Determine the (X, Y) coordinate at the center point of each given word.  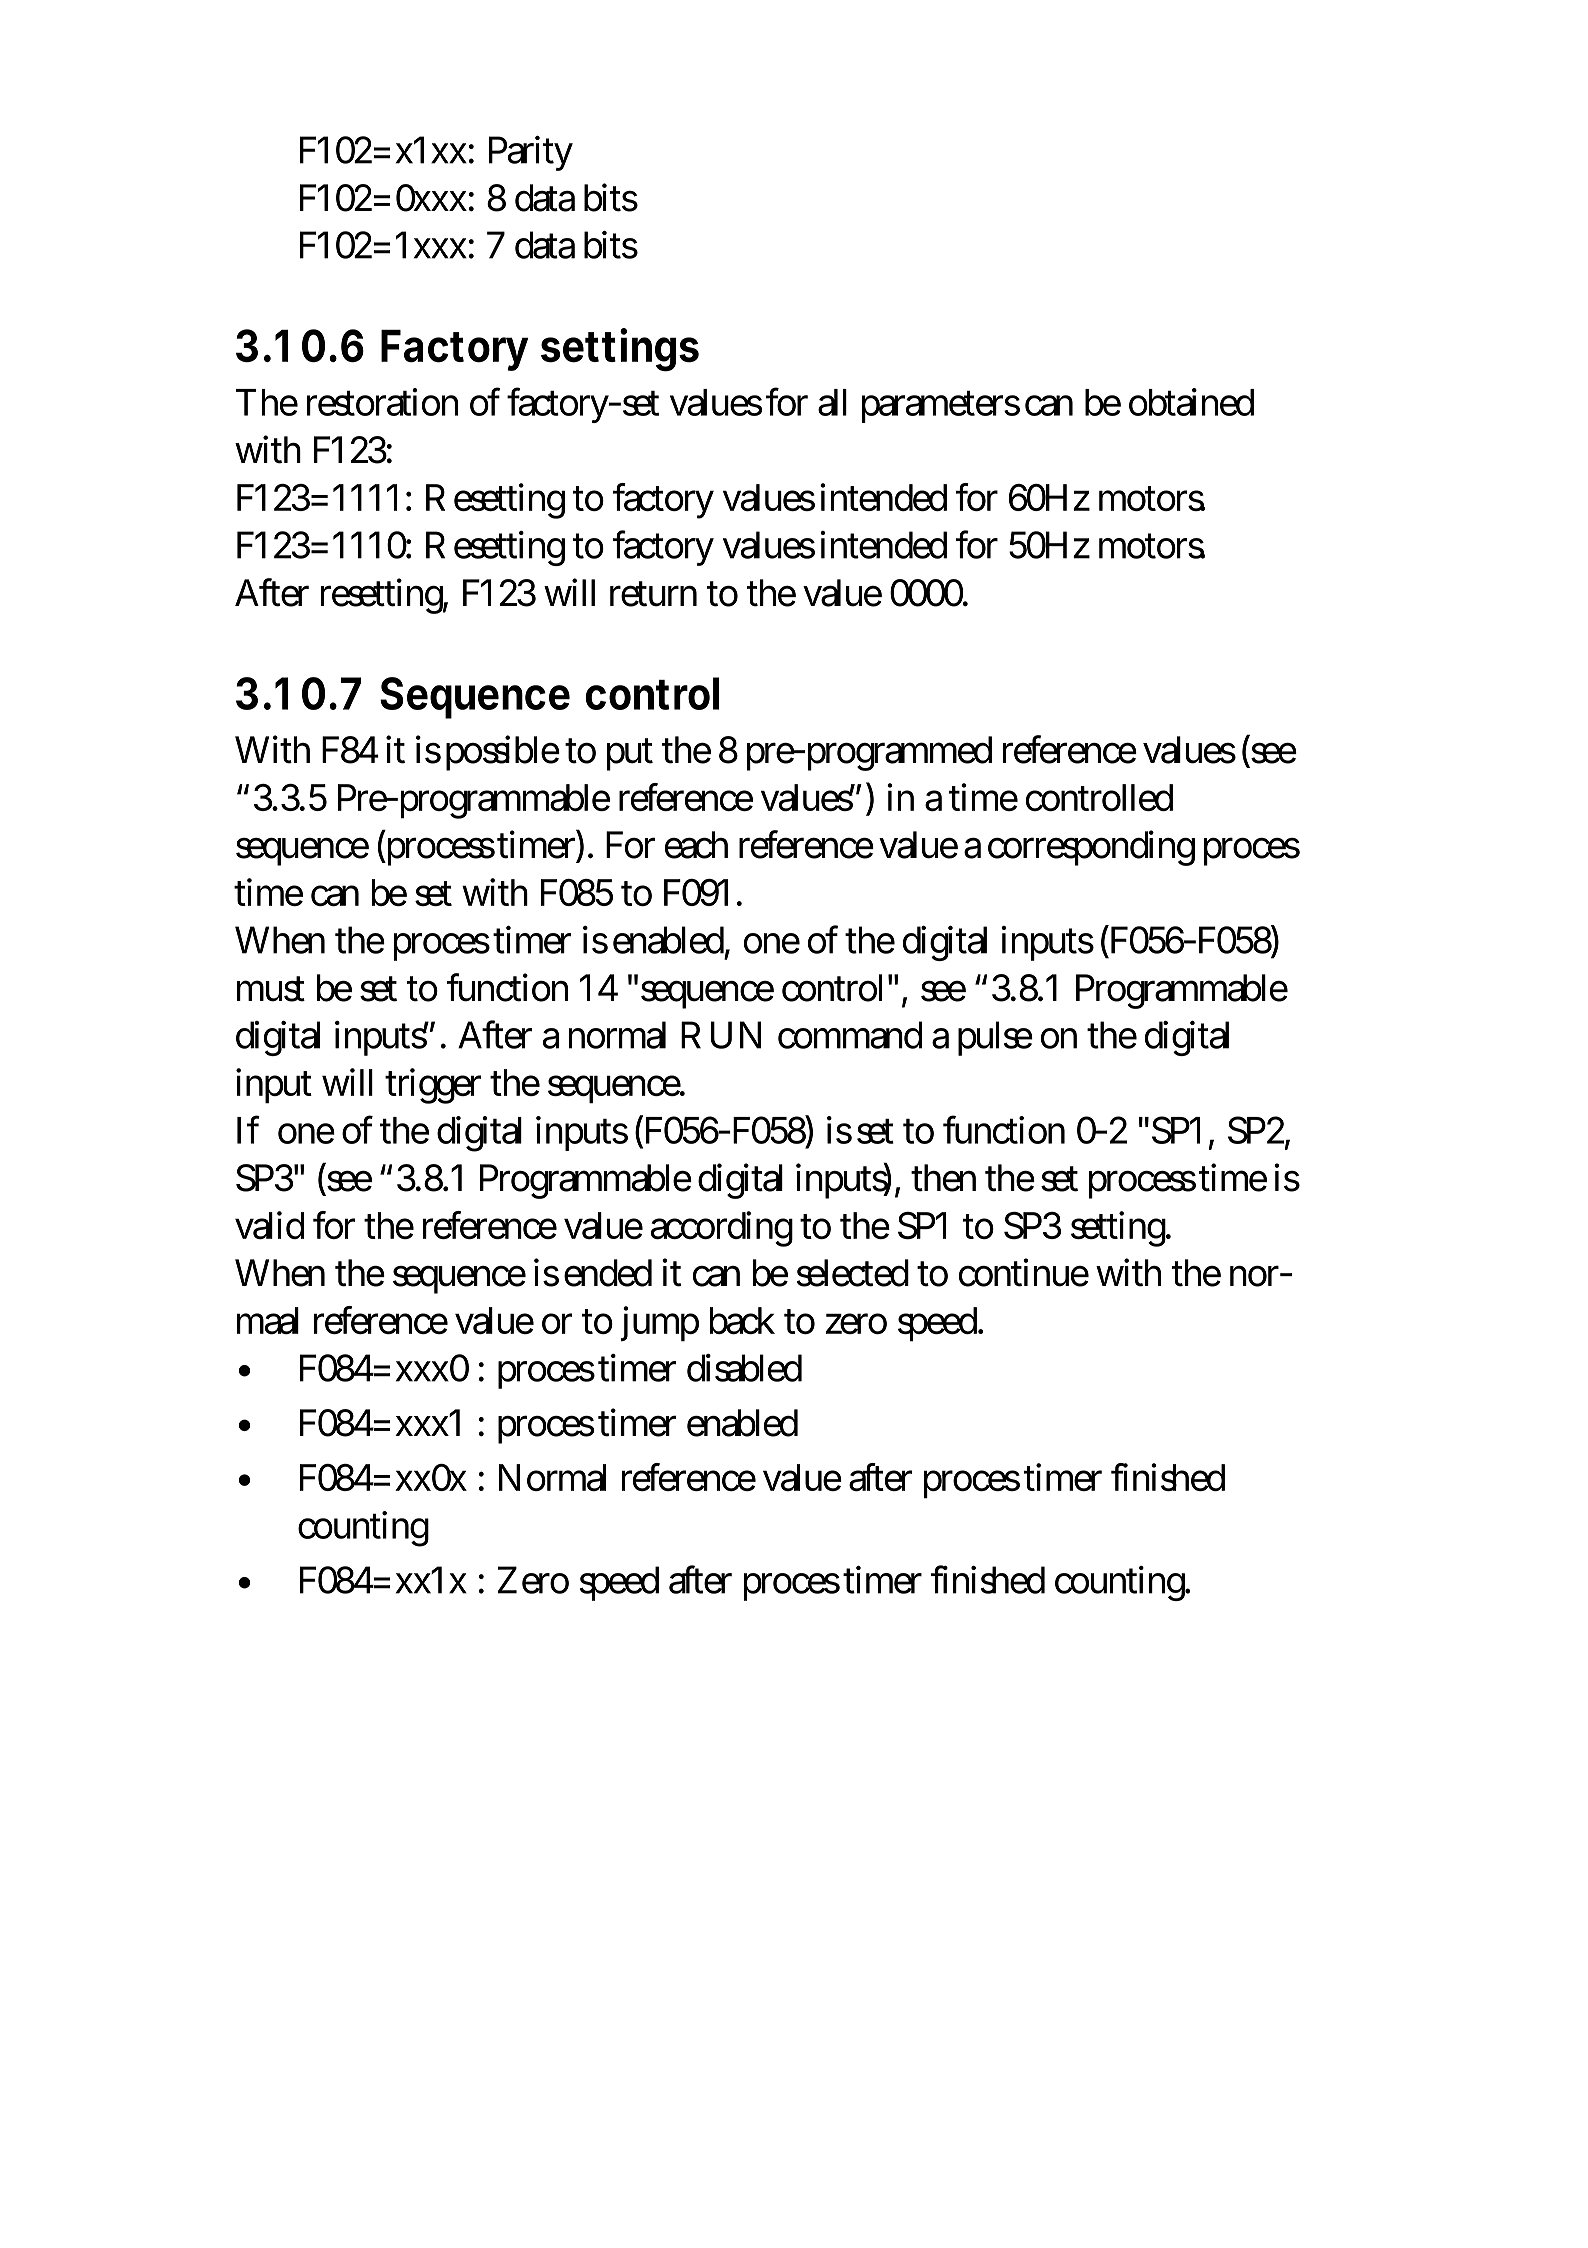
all (832, 402)
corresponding (1091, 848)
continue (1024, 1273)
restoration (382, 402)
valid (269, 1225)
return (653, 594)
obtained (1191, 402)
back (742, 1321)
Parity (531, 153)
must (271, 989)
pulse (995, 1038)
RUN (721, 1035)
